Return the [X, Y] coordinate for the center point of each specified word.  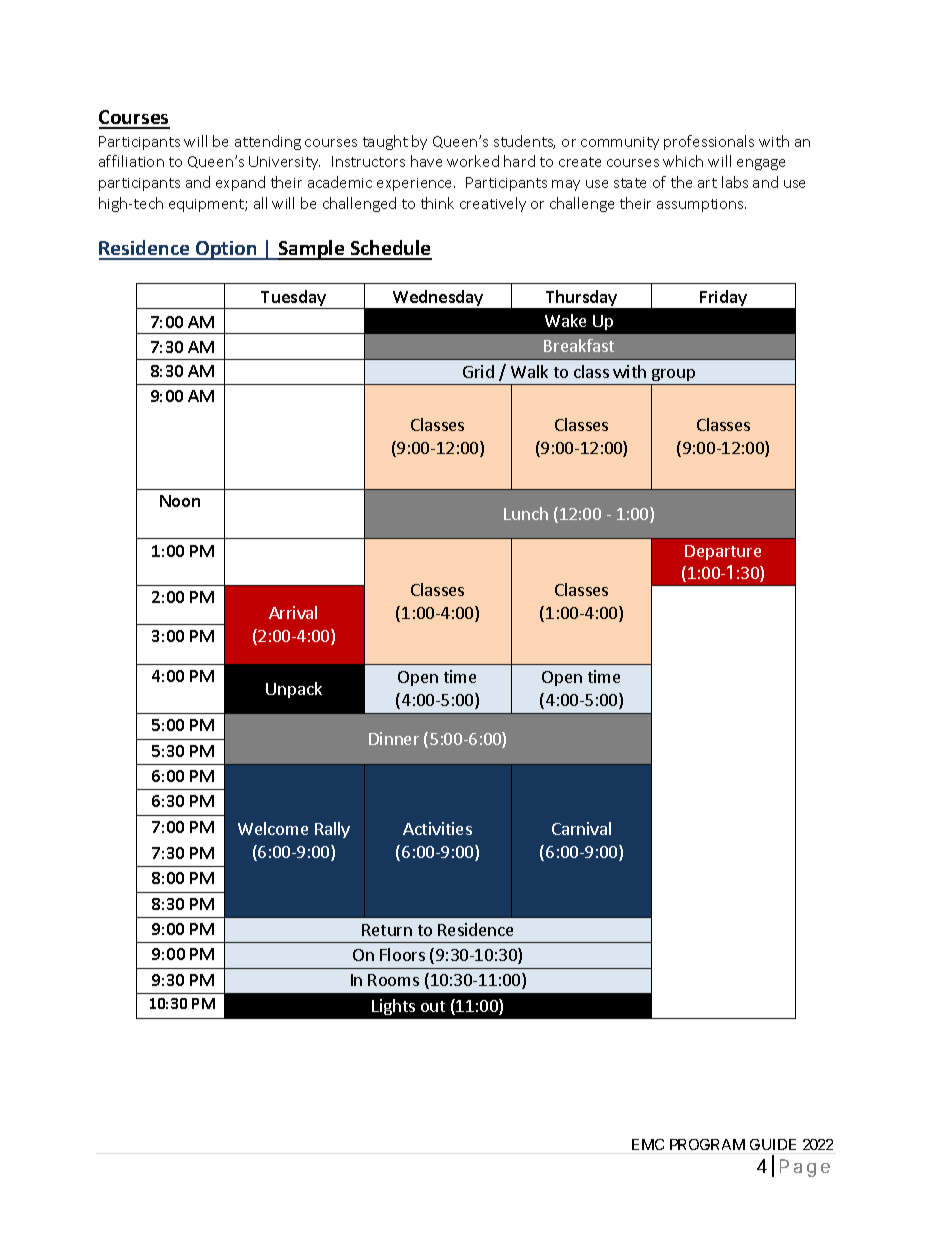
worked [473, 161]
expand [240, 183]
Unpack [294, 690]
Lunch [526, 513]
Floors [402, 954]
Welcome [273, 828]
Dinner [394, 738]
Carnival [581, 828]
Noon [180, 501]
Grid [478, 371]
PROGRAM [707, 1144]
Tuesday [294, 299]
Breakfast [579, 345]
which [683, 161]
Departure [723, 552]
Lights [393, 1007]
